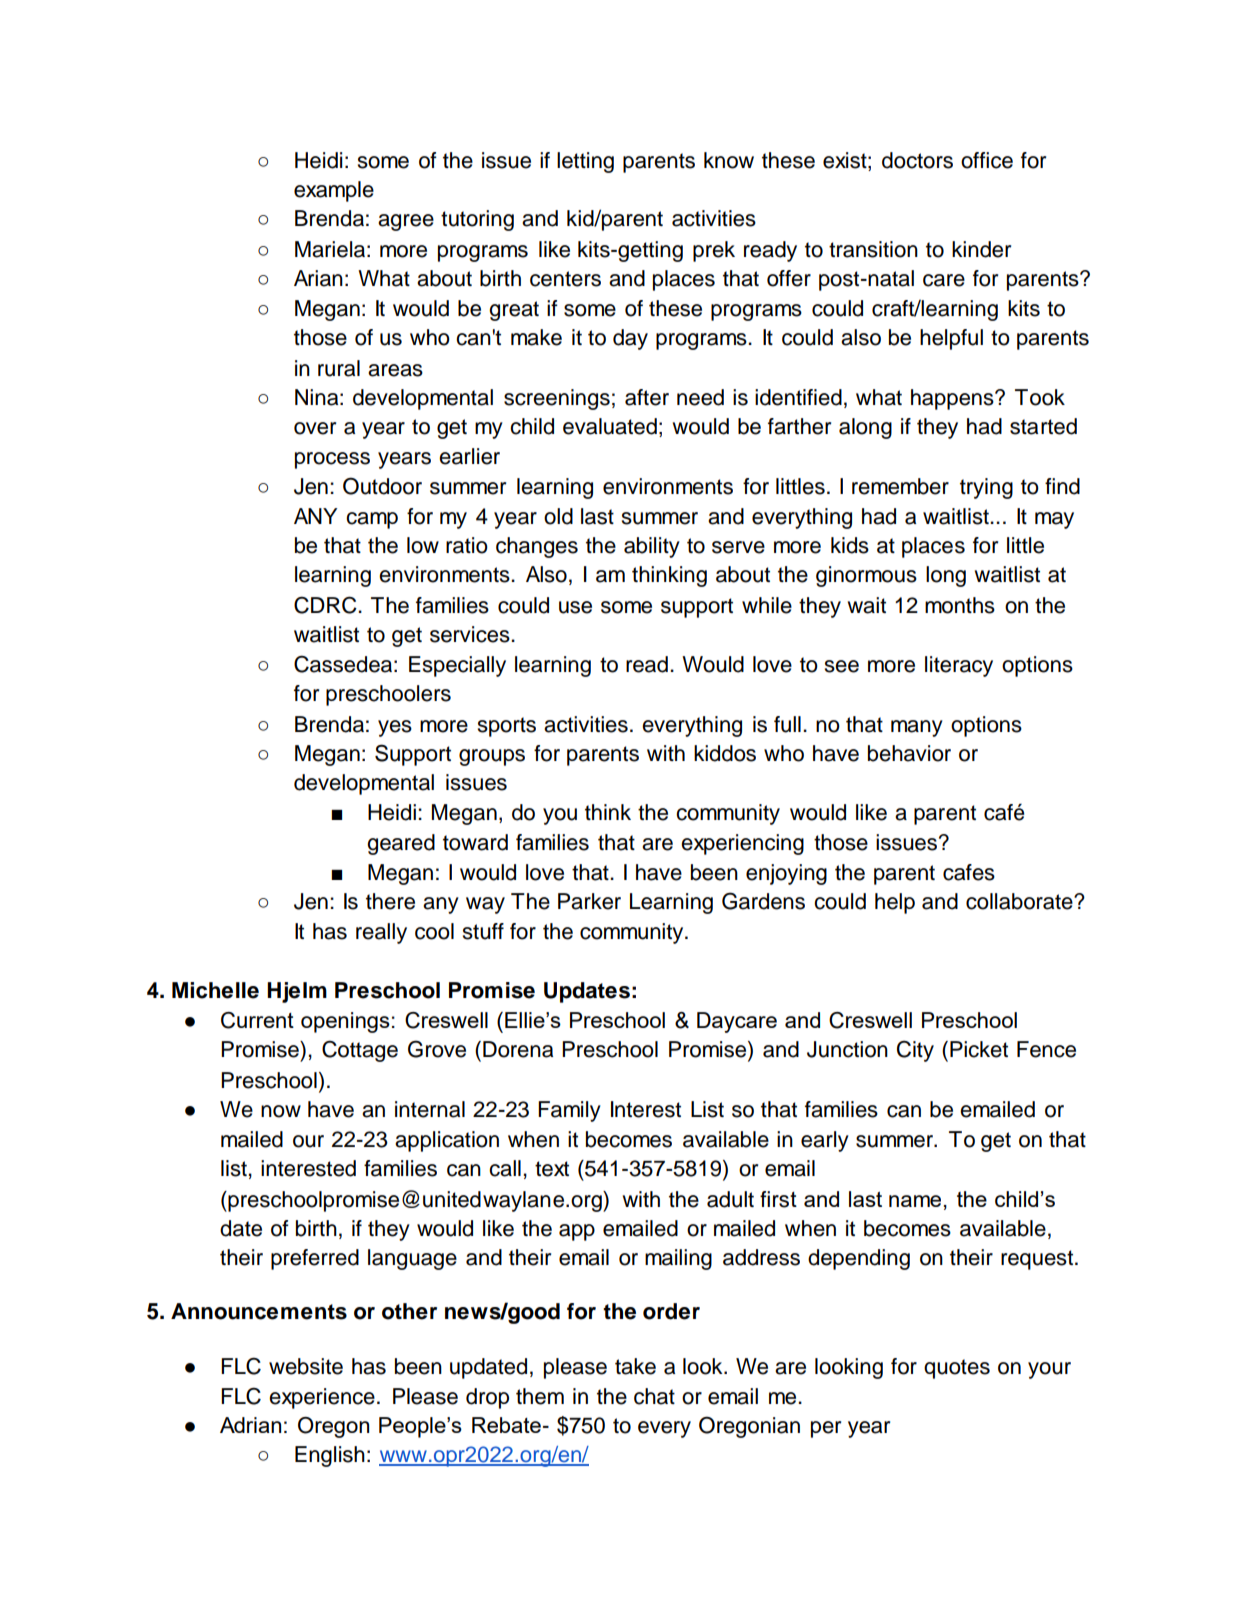 This document has height=1614, width=1247. I want to click on office, so click(987, 160).
